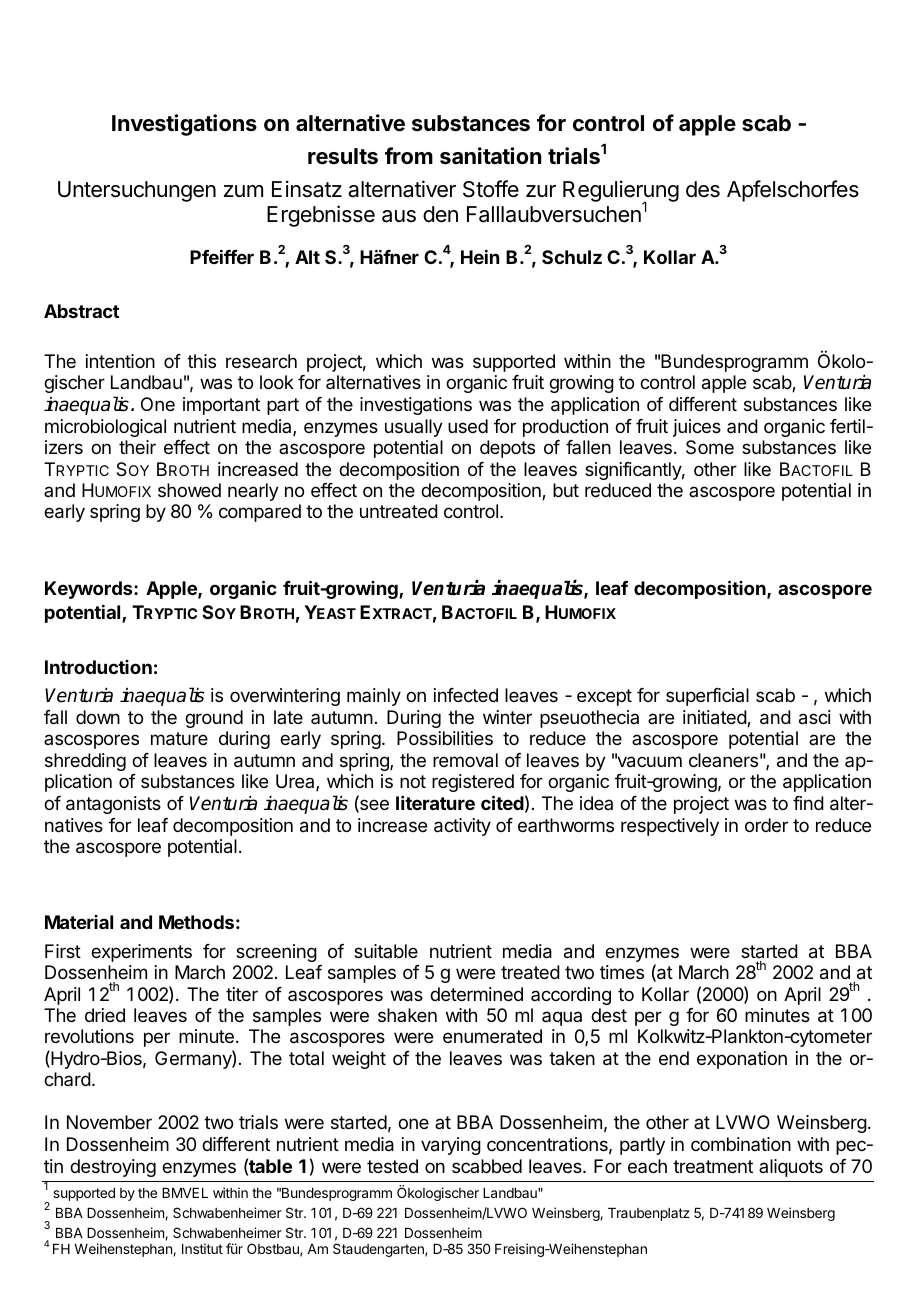  Describe the element at coordinates (409, 155) in the image. I see `from` at that location.
